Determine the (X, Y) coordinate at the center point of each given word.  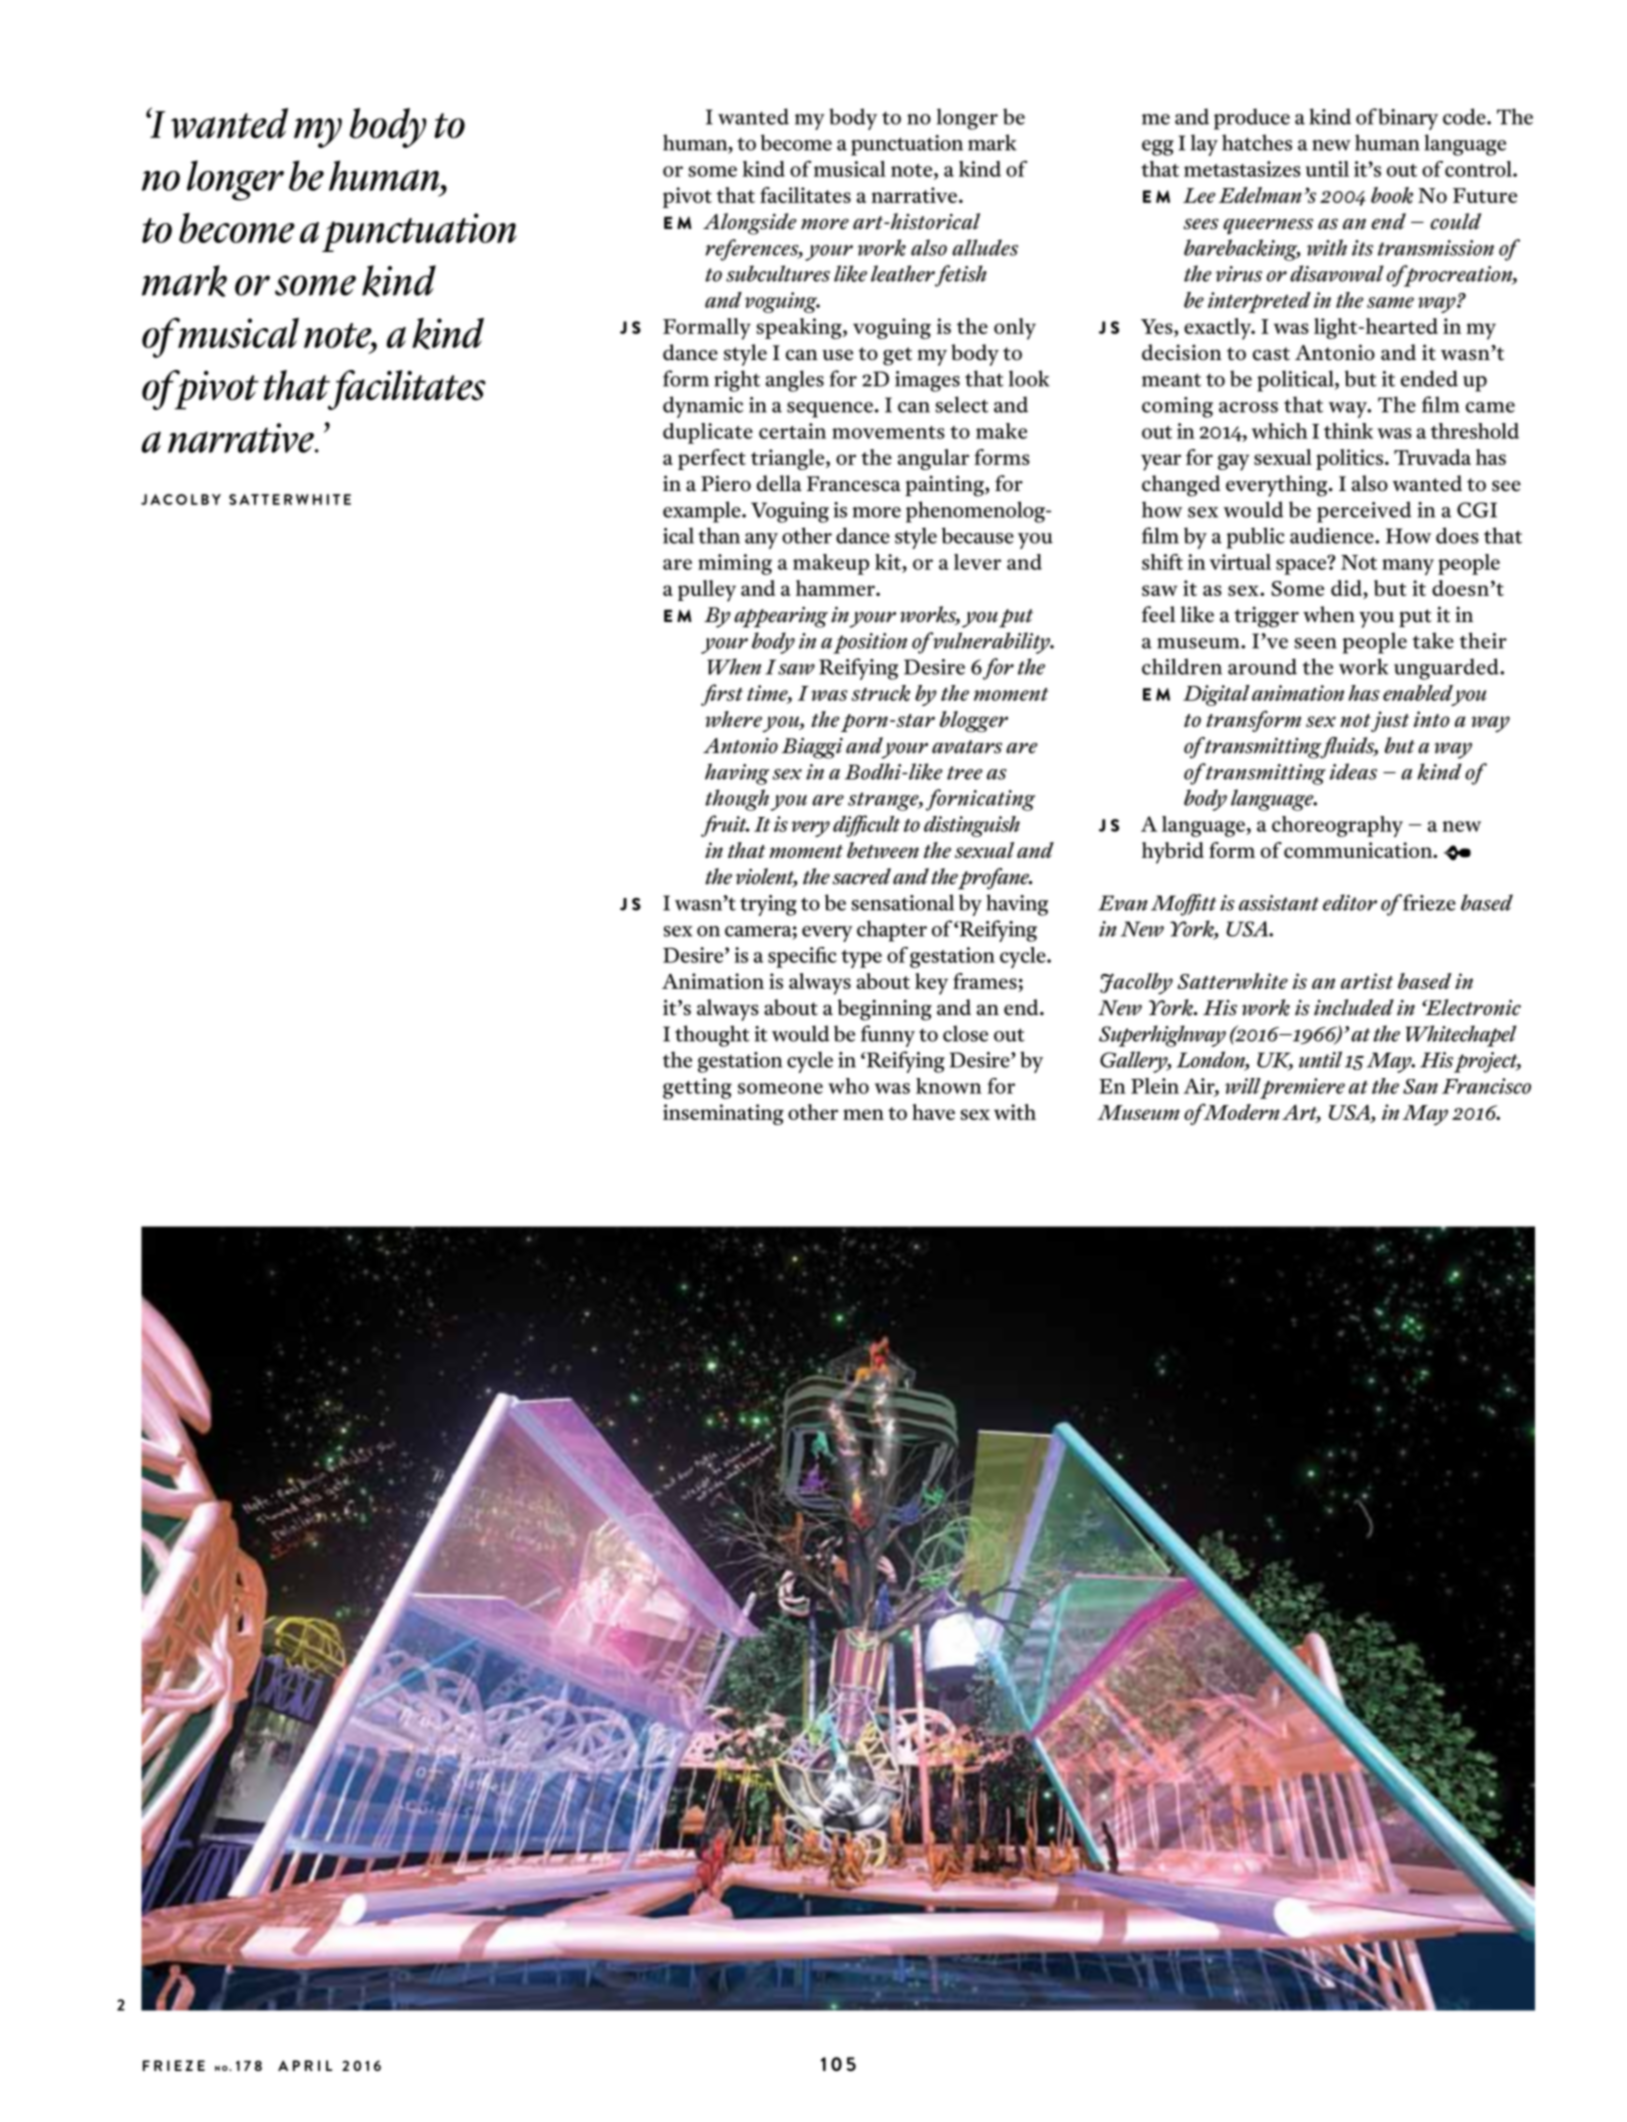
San (1420, 1086)
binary (1408, 119)
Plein (1155, 1086)
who (848, 1086)
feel (1159, 614)
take (1433, 640)
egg (1158, 148)
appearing (781, 617)
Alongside (750, 224)
